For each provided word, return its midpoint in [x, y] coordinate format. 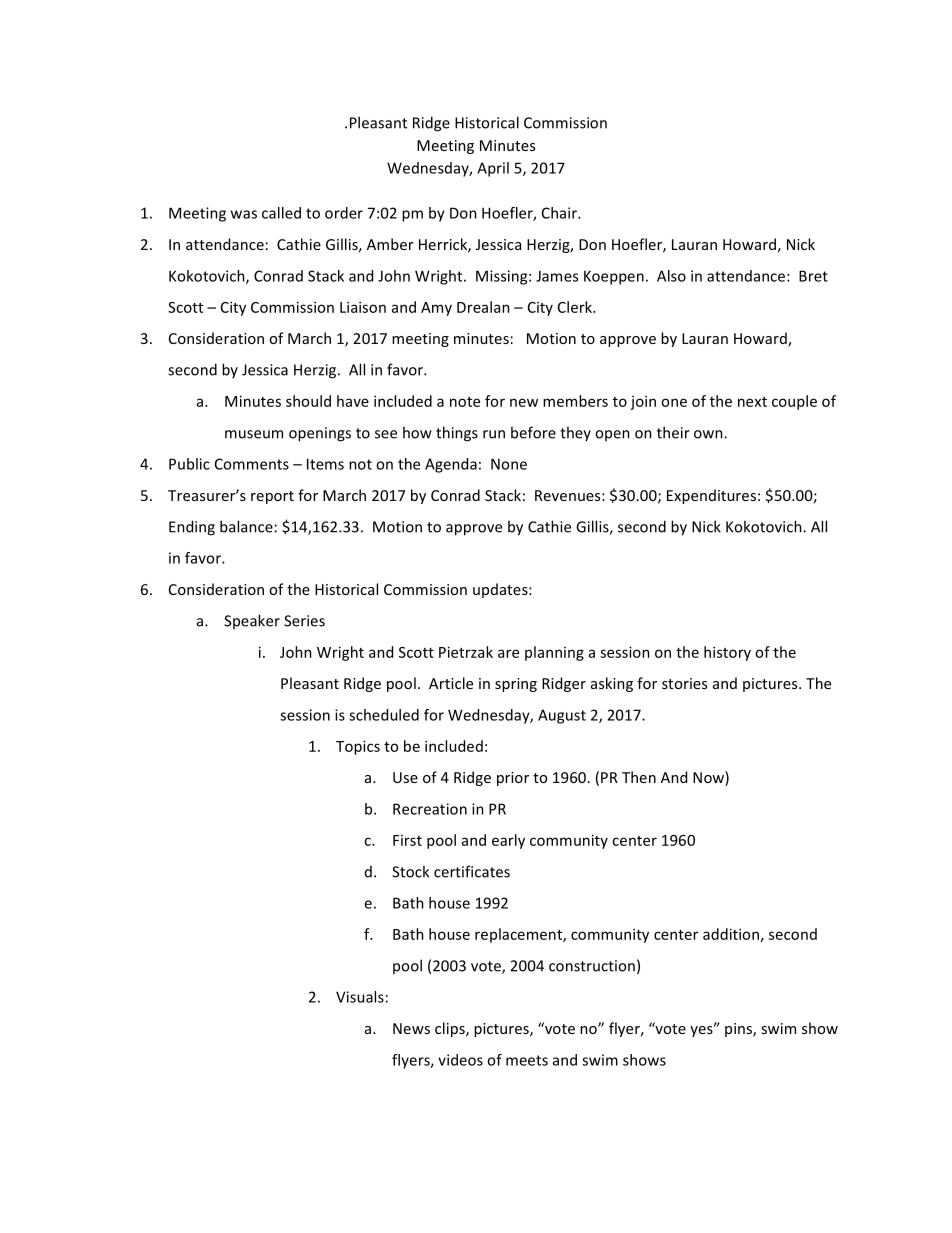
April [493, 169]
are [508, 653]
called [281, 213]
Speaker [252, 621]
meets [527, 1060]
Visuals [360, 997]
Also [671, 276]
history [727, 653]
